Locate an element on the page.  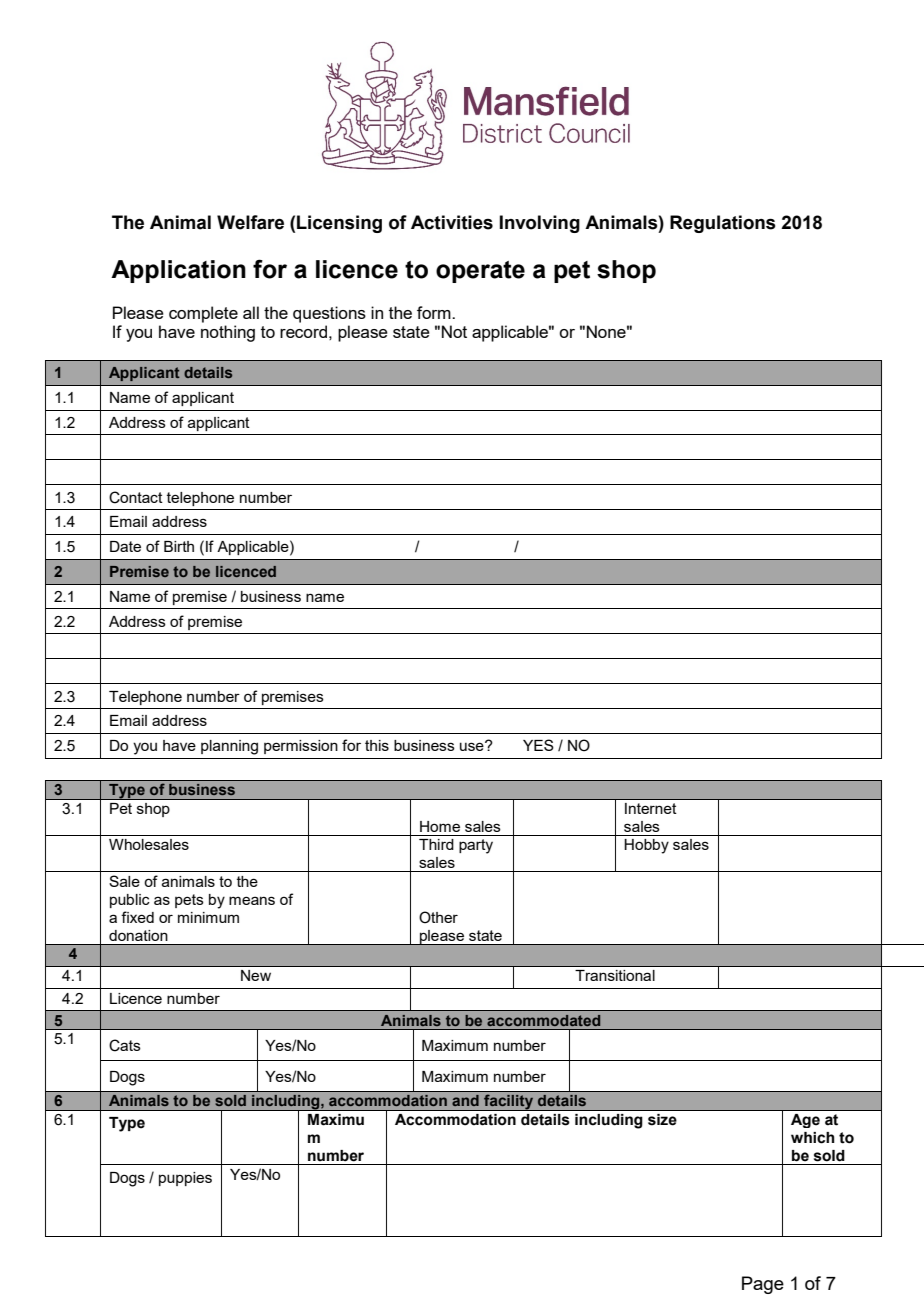
size is located at coordinates (662, 1119).
